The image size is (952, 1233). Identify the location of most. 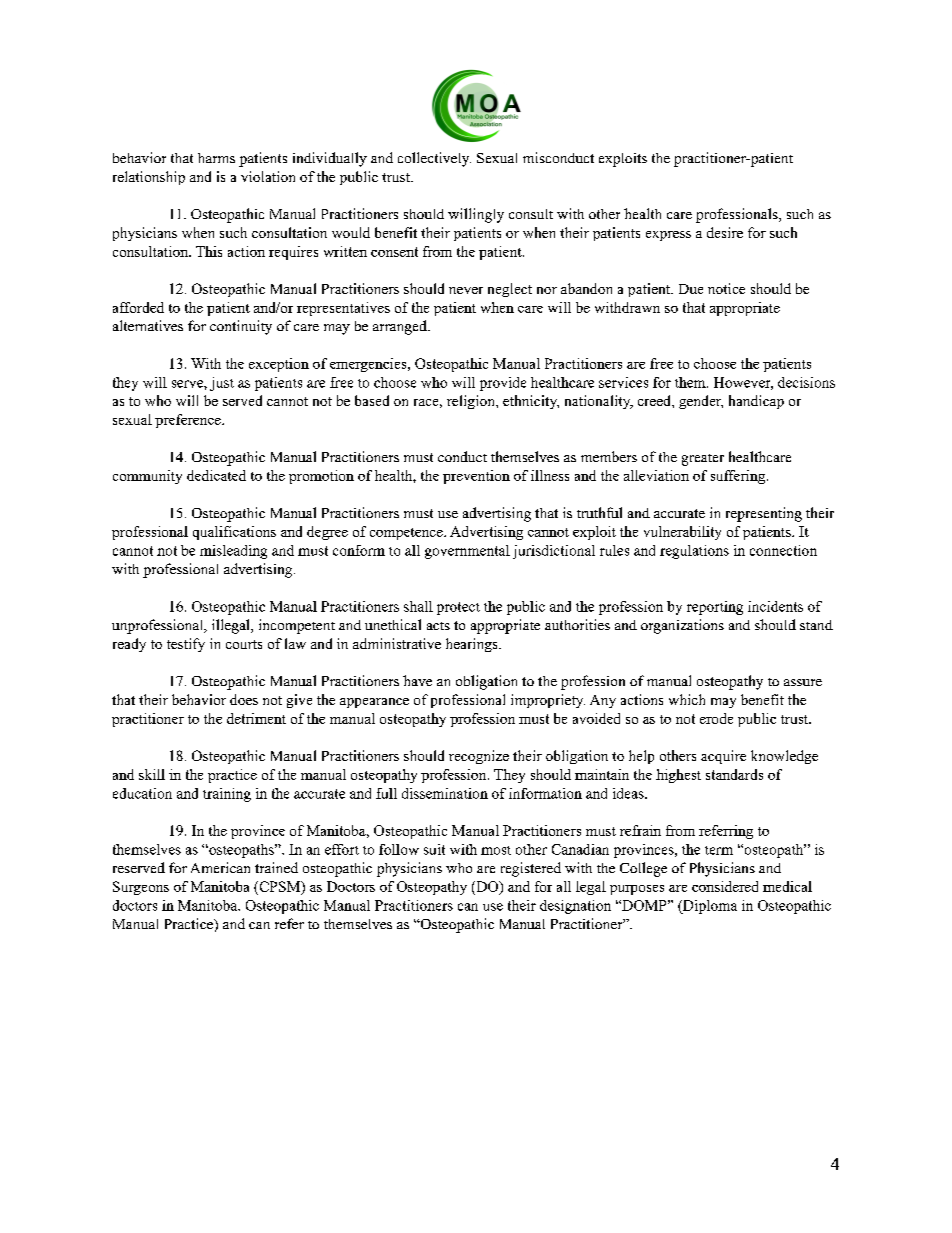
(496, 850).
